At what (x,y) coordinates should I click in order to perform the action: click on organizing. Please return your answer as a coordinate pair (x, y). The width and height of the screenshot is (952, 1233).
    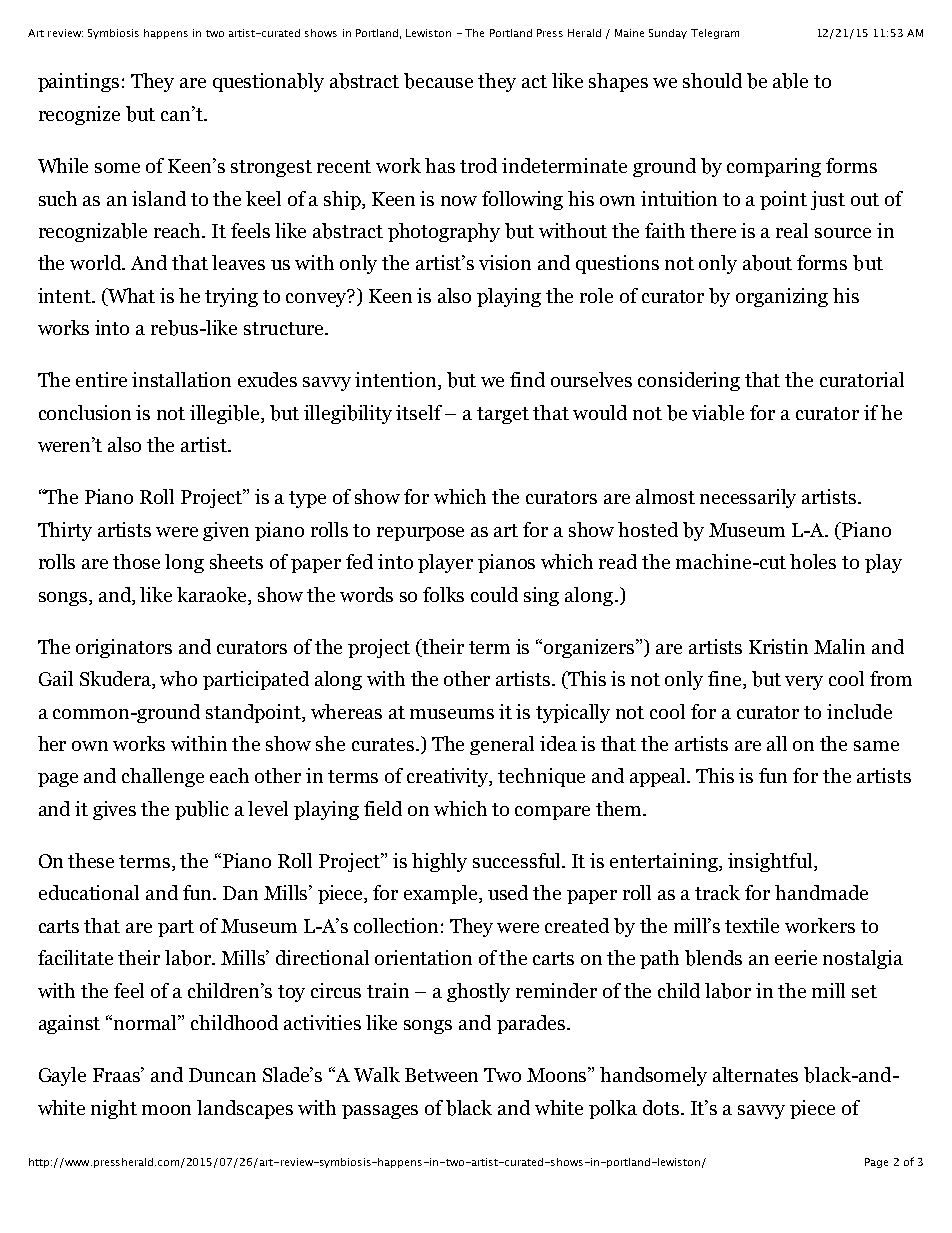
    Looking at the image, I should click on (782, 297).
